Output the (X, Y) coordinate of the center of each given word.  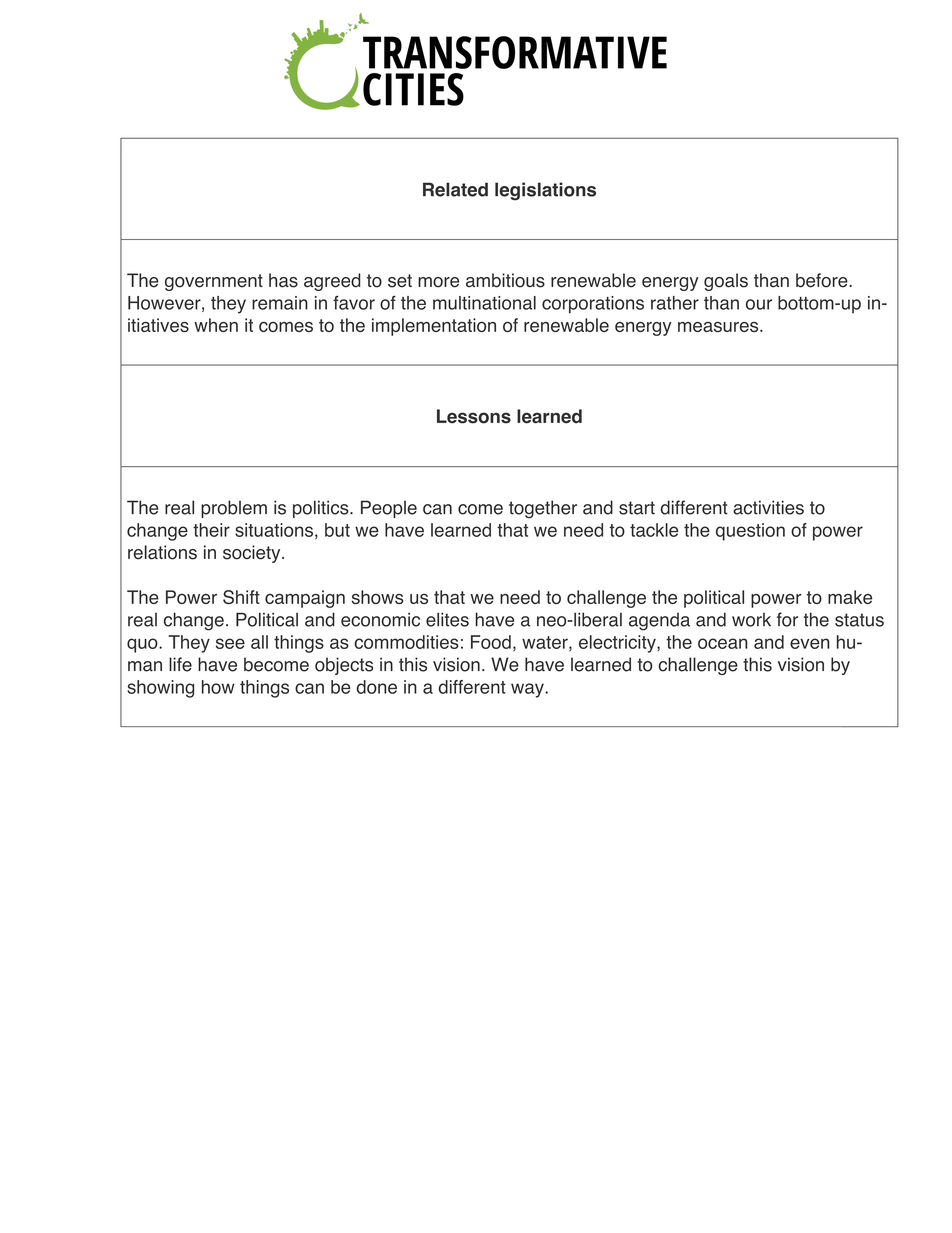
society (253, 554)
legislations (545, 191)
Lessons (474, 416)
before (823, 280)
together (543, 509)
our (759, 304)
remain (280, 303)
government (214, 282)
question (750, 532)
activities (768, 507)
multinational (484, 303)
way (528, 690)
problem (234, 509)
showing (160, 689)
